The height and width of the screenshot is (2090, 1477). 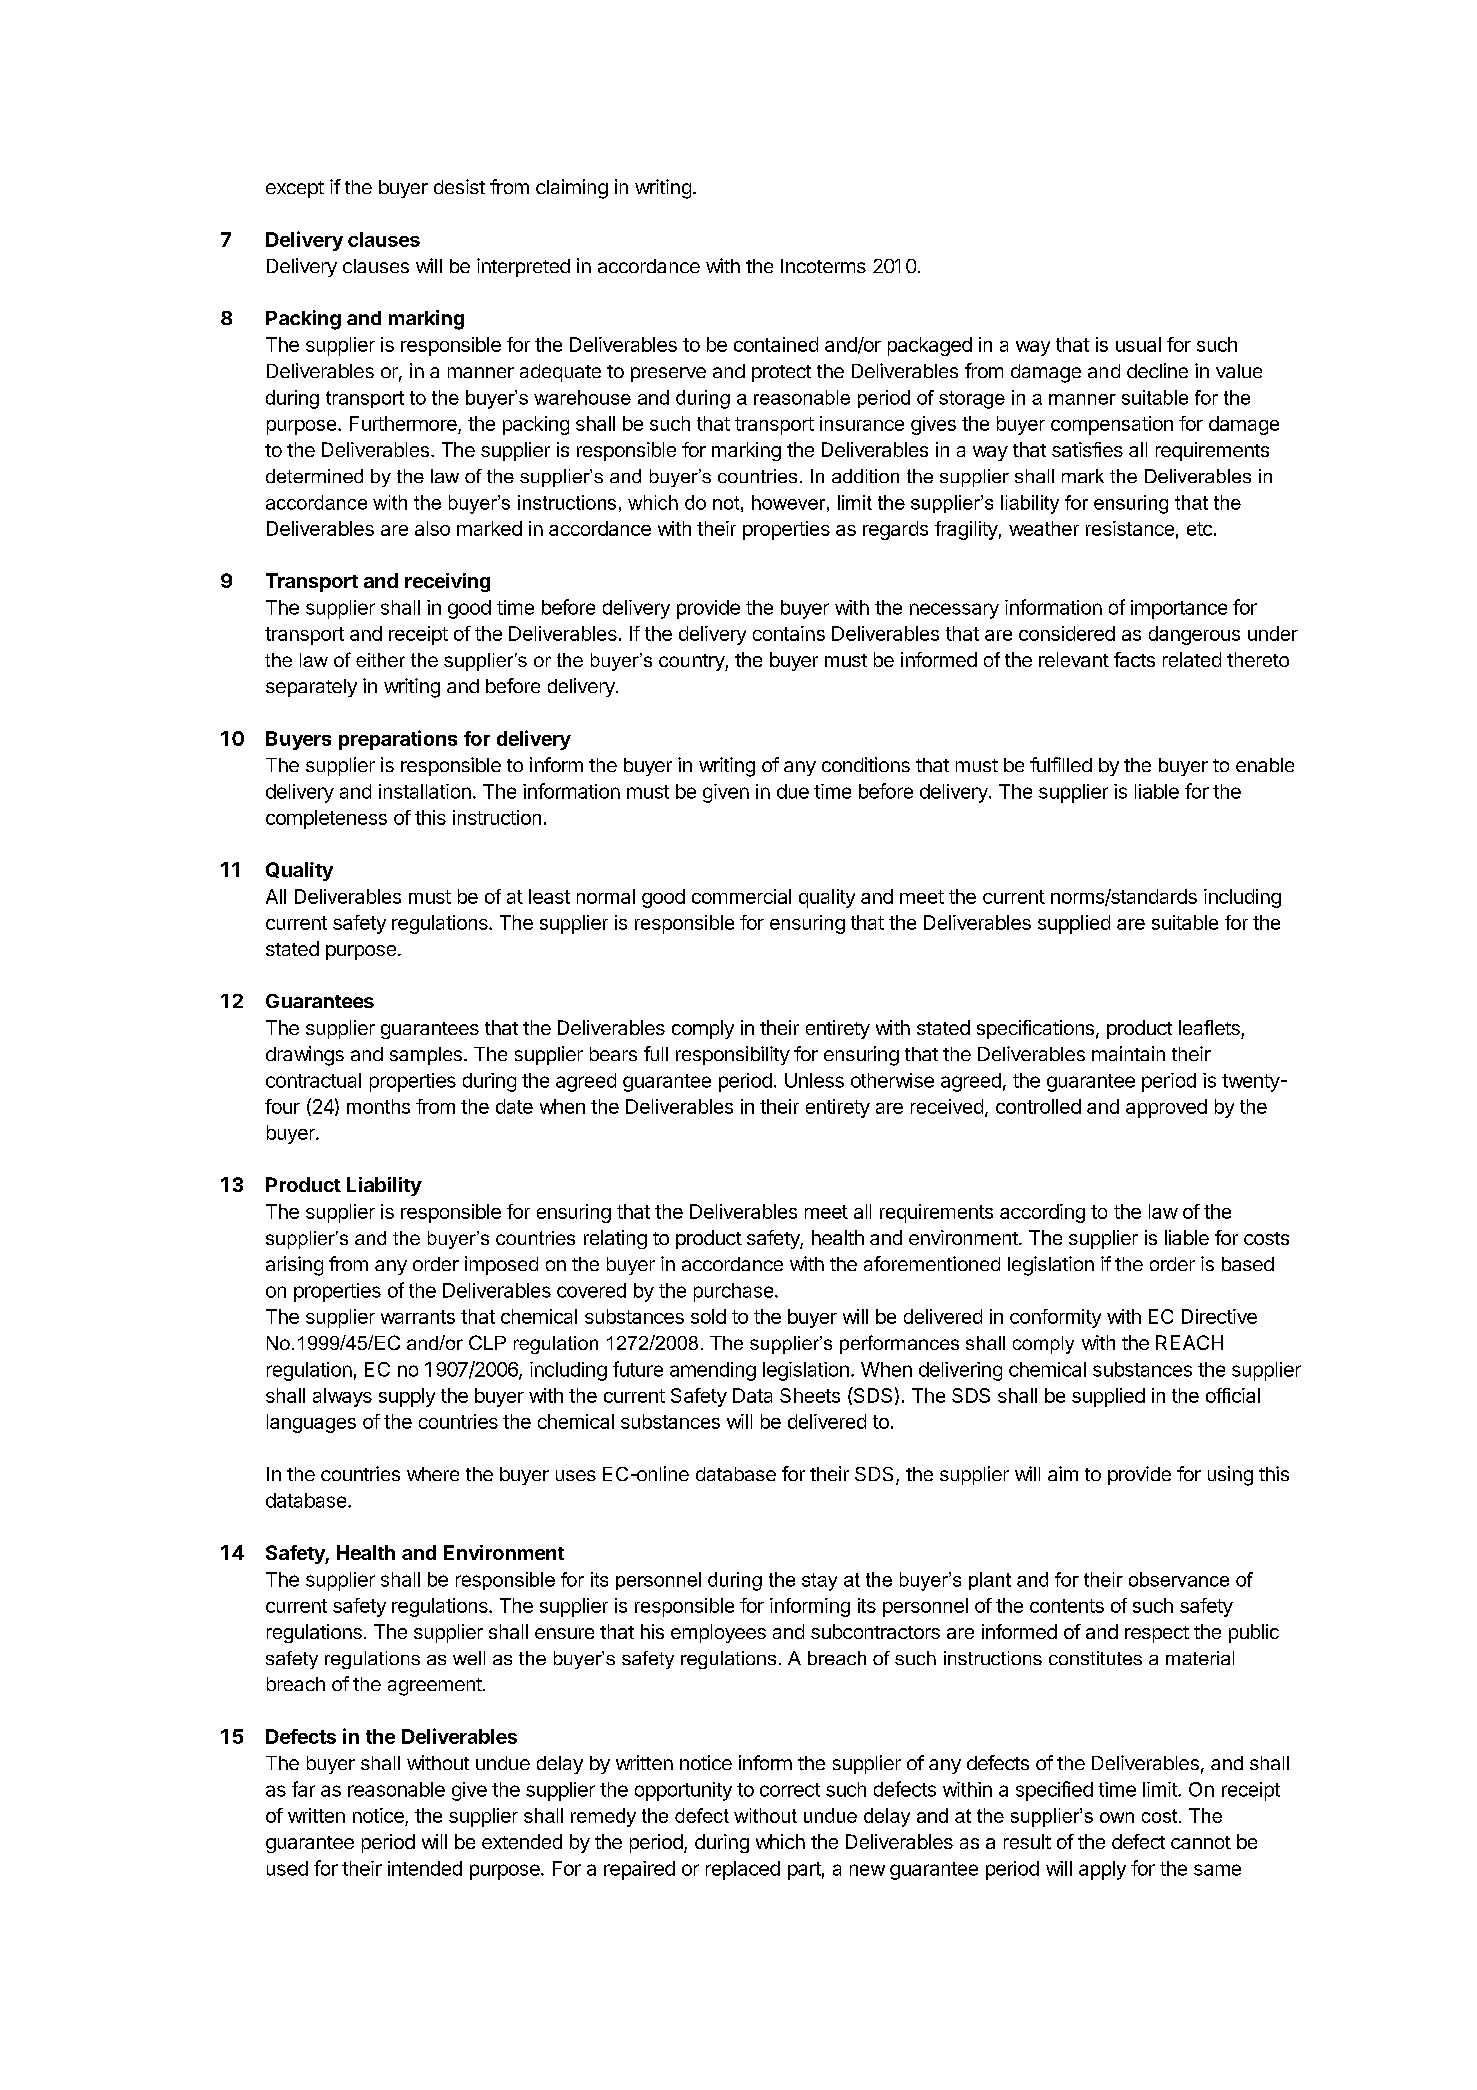 What do you see at coordinates (1138, 344) in the screenshot?
I see `usual` at bounding box center [1138, 344].
